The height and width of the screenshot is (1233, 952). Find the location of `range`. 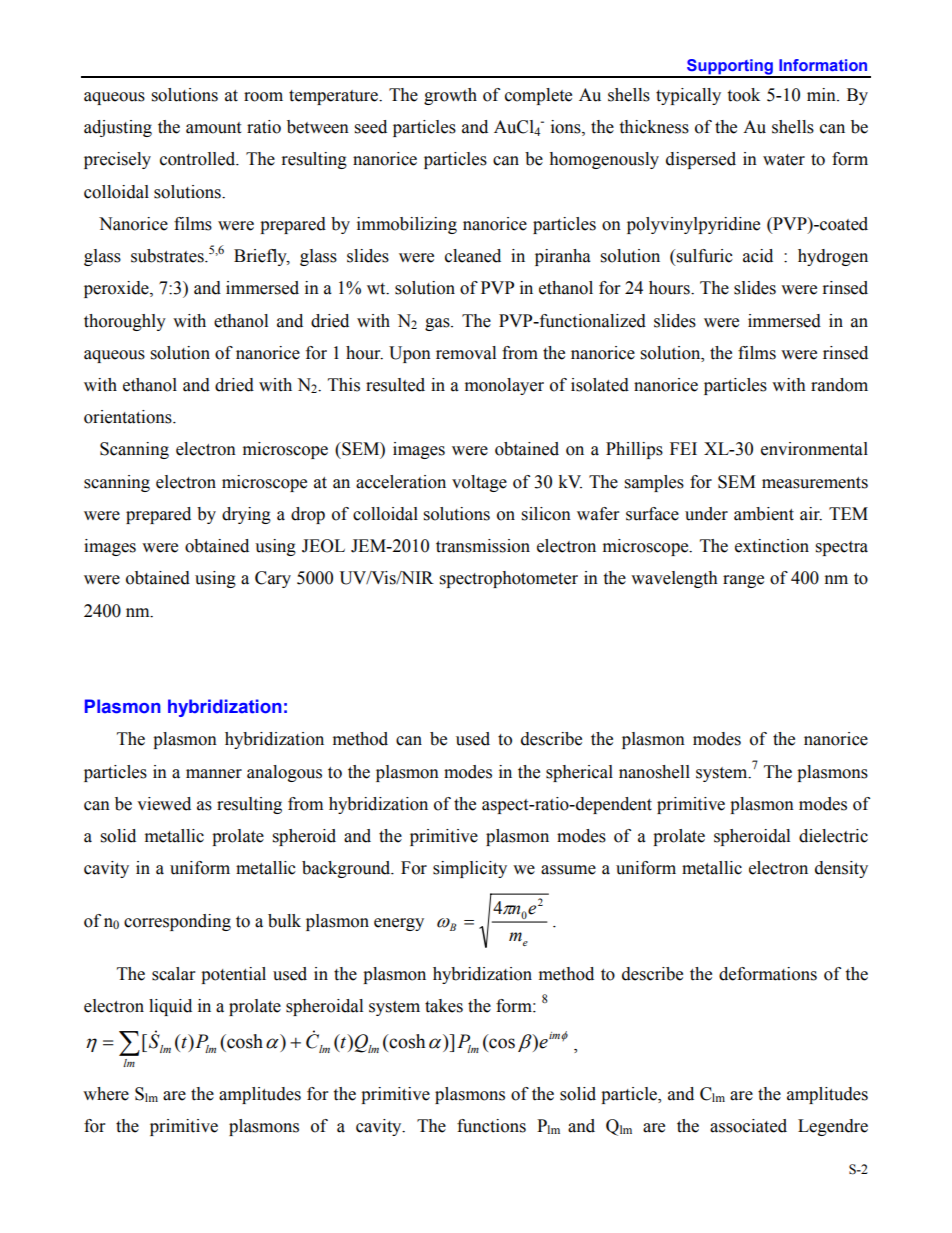

range is located at coordinates (743, 581).
